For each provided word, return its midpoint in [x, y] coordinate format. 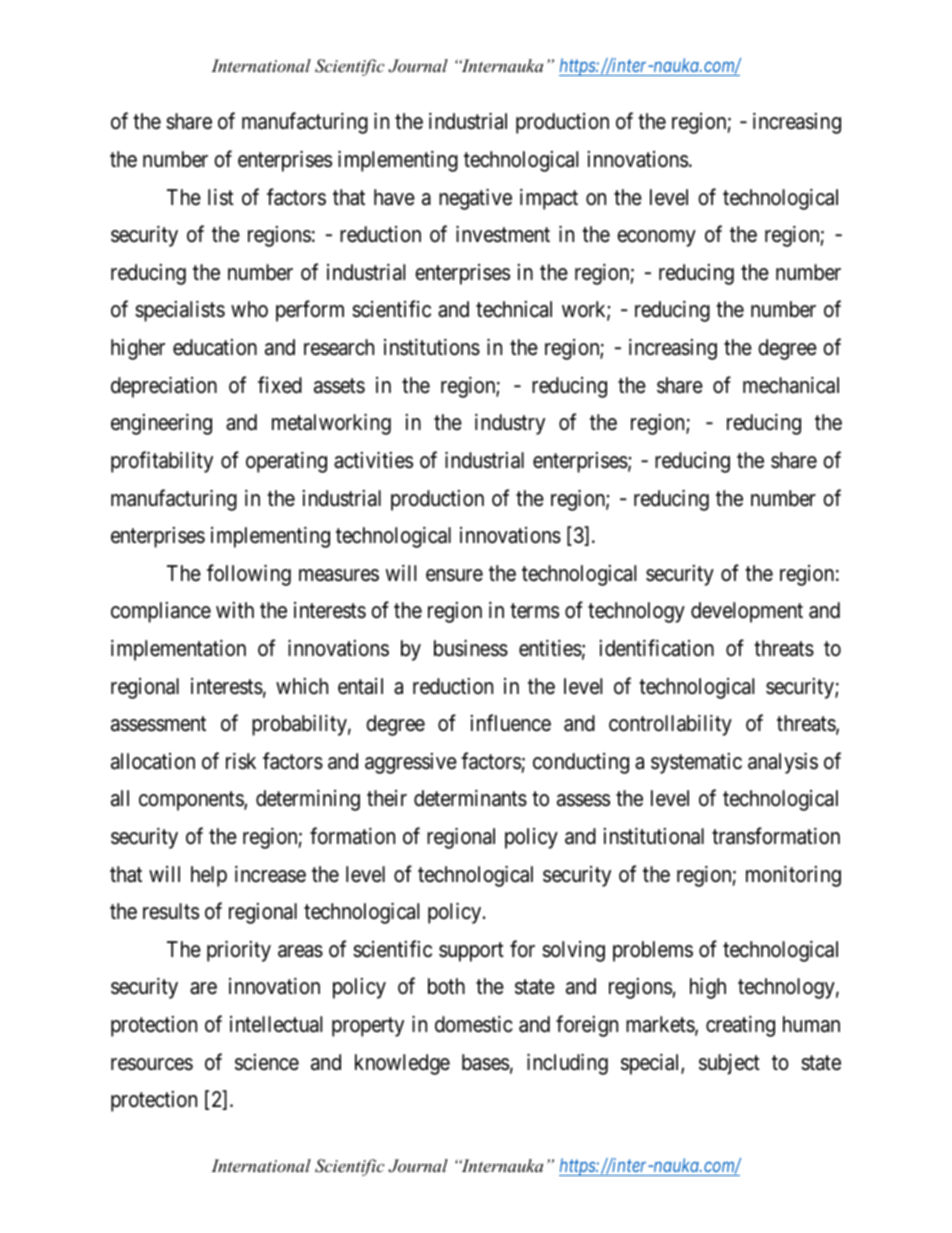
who [249, 309]
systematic [696, 763]
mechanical [791, 385]
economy [656, 238]
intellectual [276, 1024]
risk [241, 761]
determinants [470, 798]
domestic [474, 1024]
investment [503, 234]
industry [510, 424]
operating [286, 462]
